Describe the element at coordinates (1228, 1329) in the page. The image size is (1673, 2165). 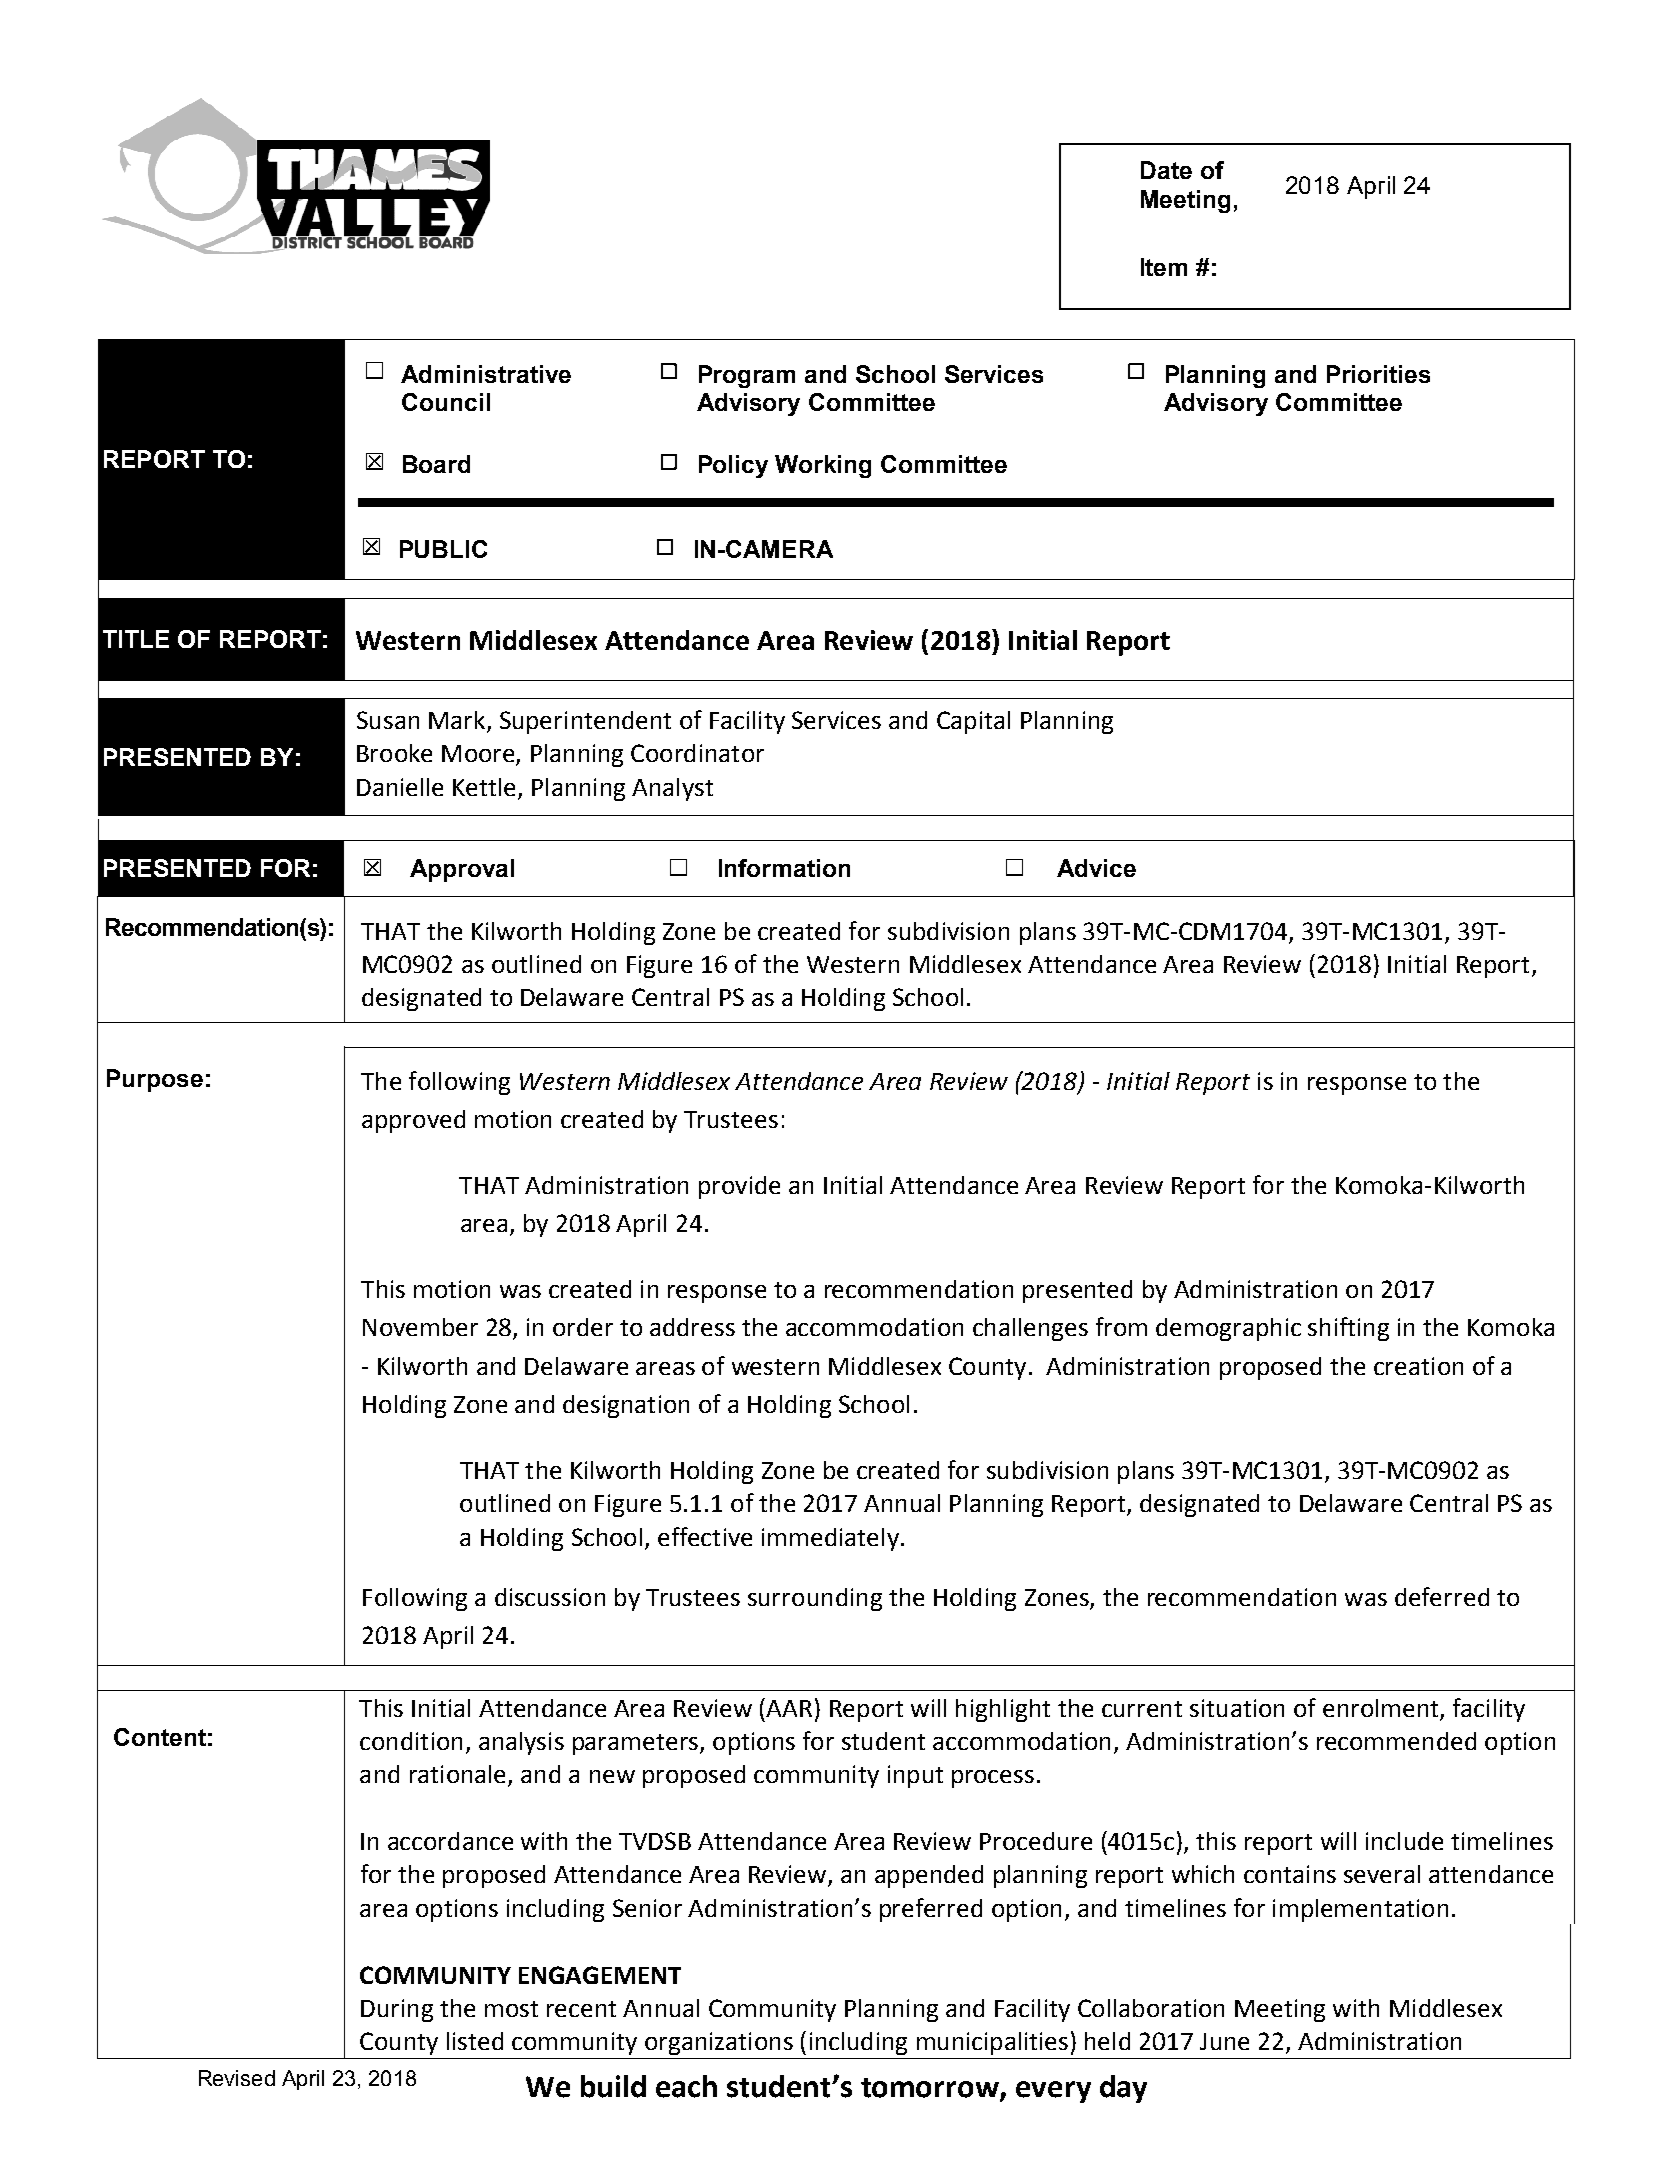
I see `demographic` at that location.
